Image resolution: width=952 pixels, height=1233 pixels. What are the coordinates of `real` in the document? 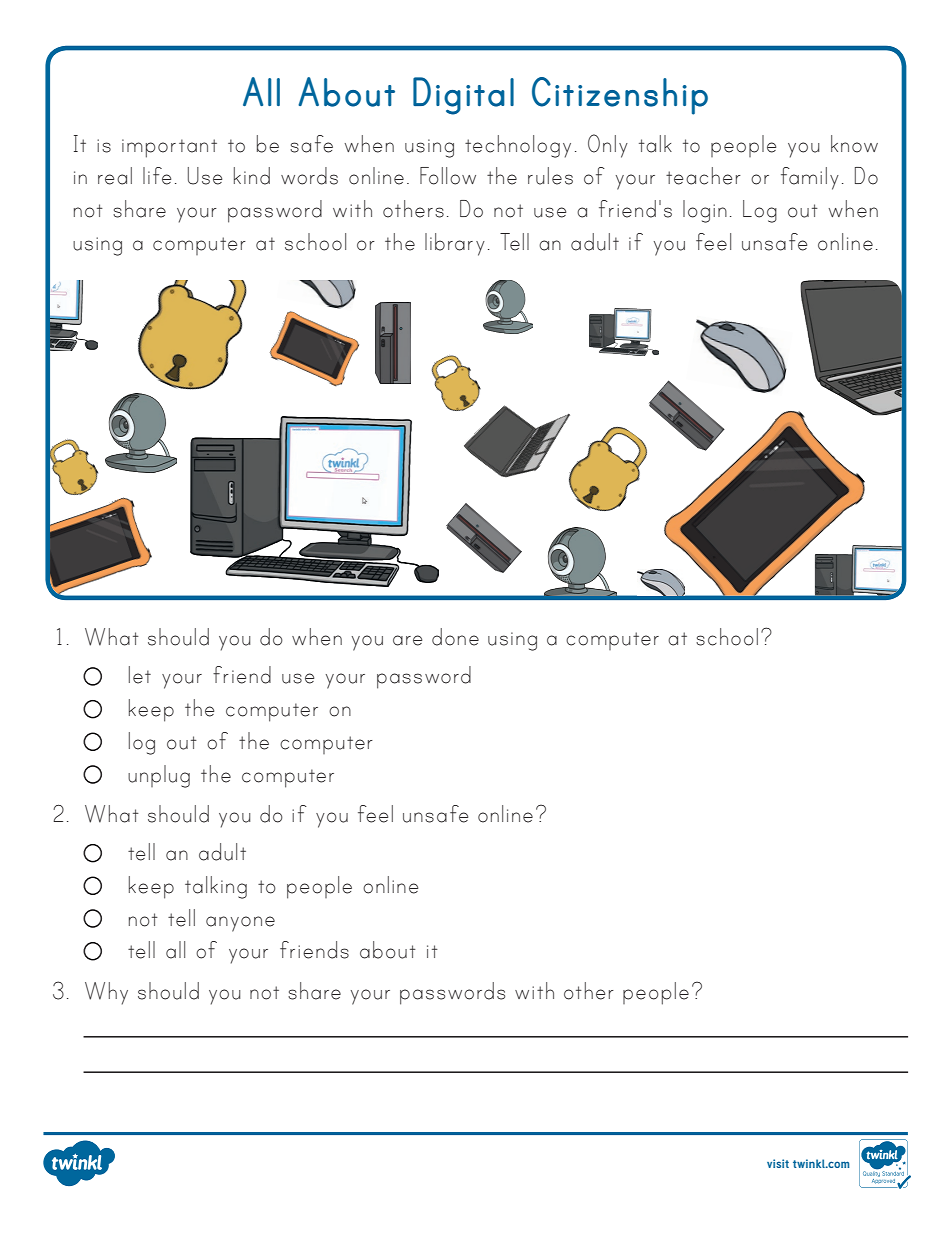 It's located at (115, 176).
